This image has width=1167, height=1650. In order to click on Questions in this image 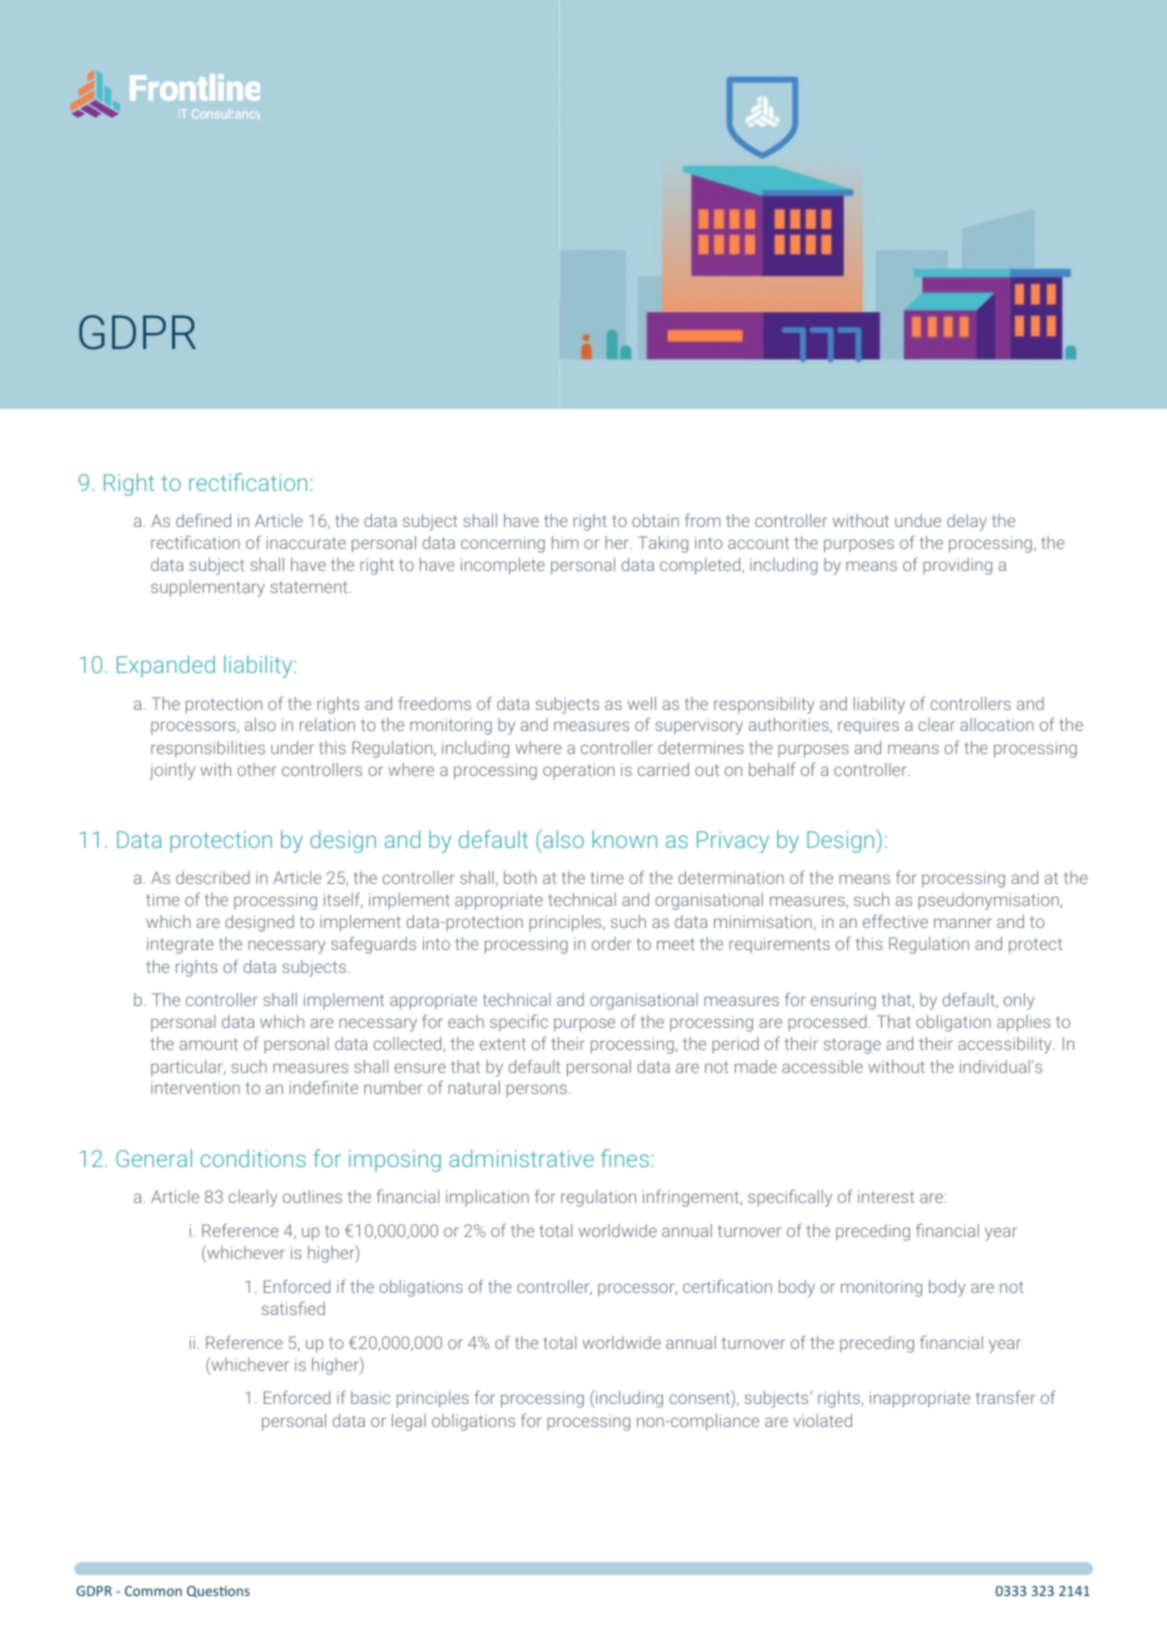, I will do `click(218, 1592)`.
